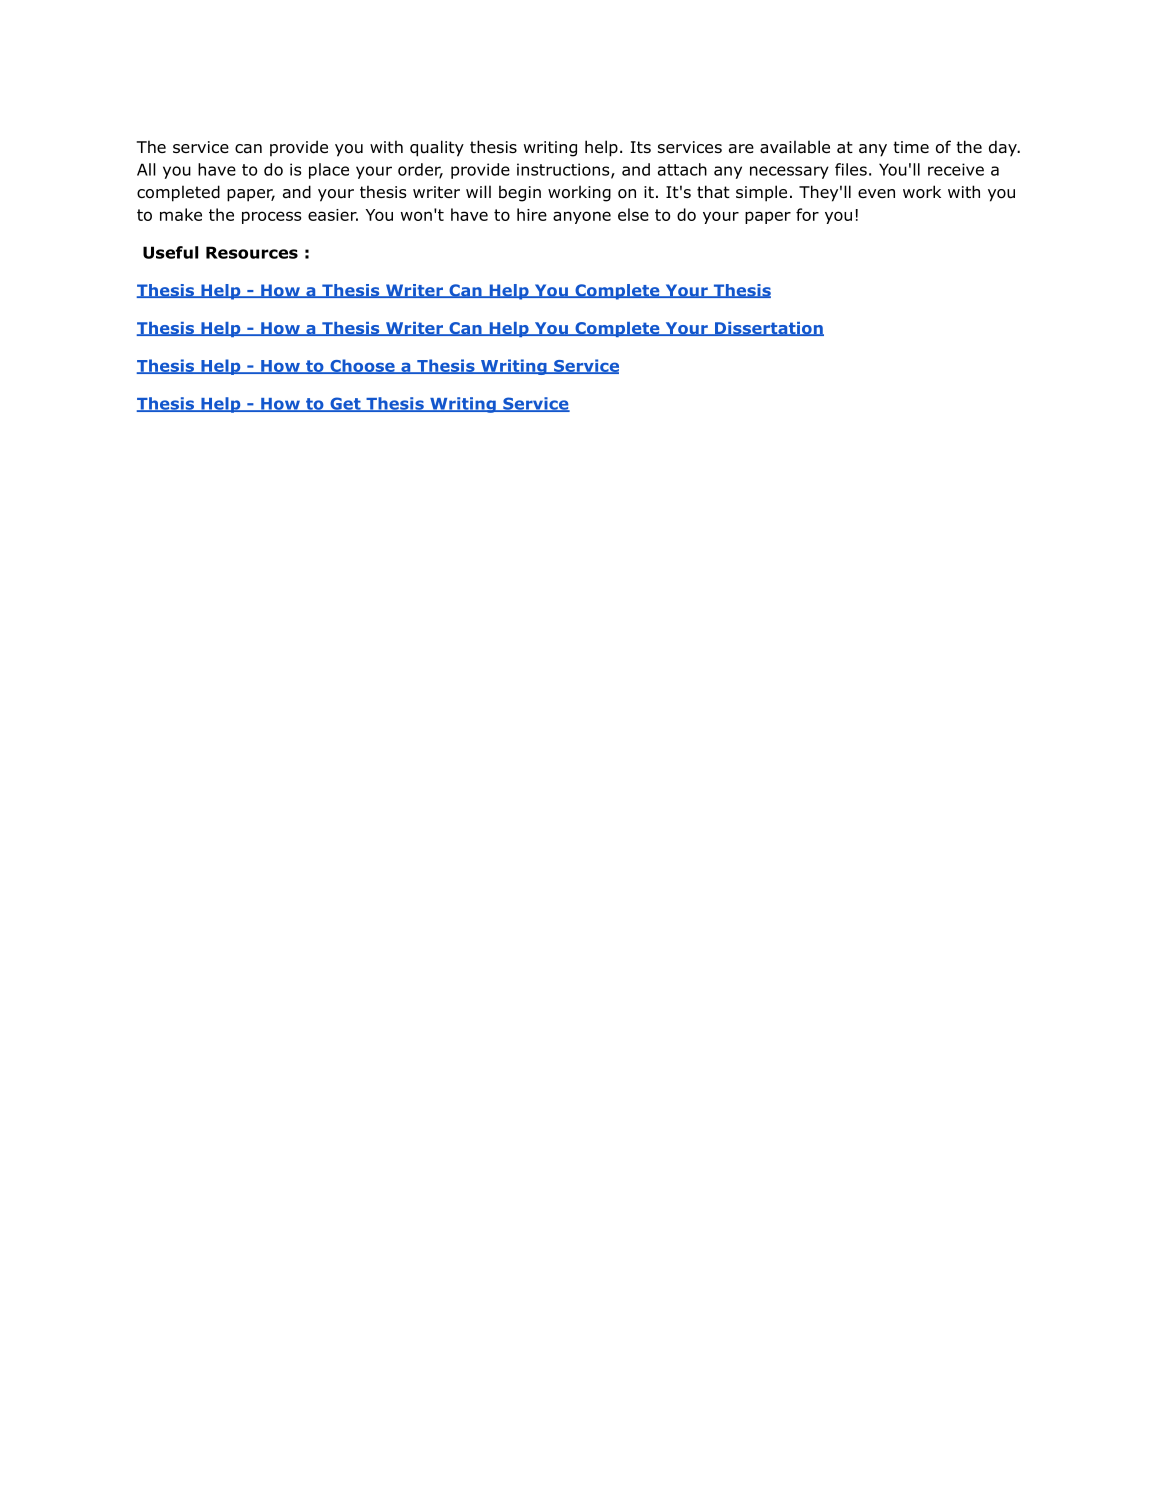 The image size is (1162, 1504). What do you see at coordinates (329, 171) in the document?
I see `place` at bounding box center [329, 171].
